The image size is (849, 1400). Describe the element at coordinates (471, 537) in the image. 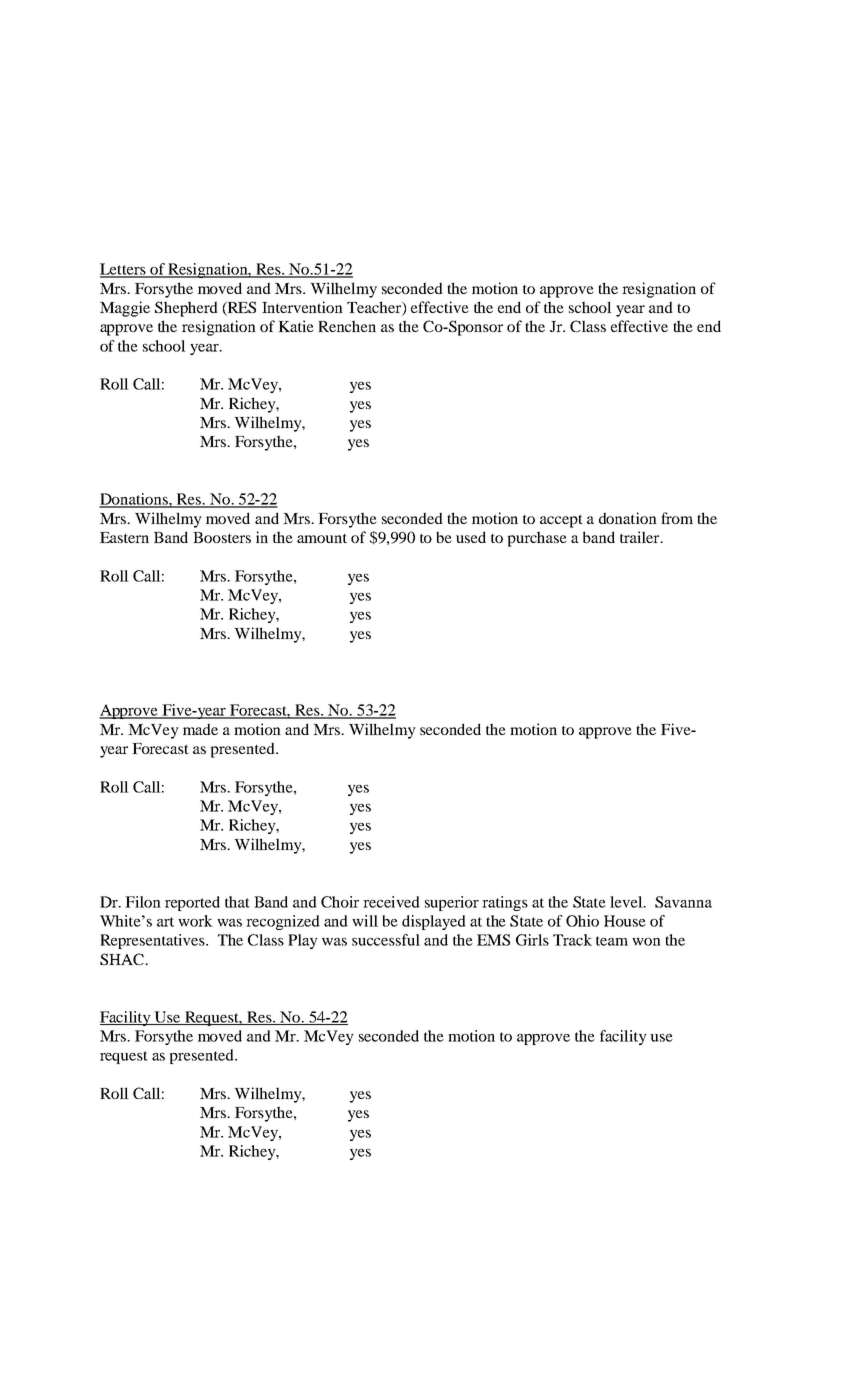

I see `used` at that location.
